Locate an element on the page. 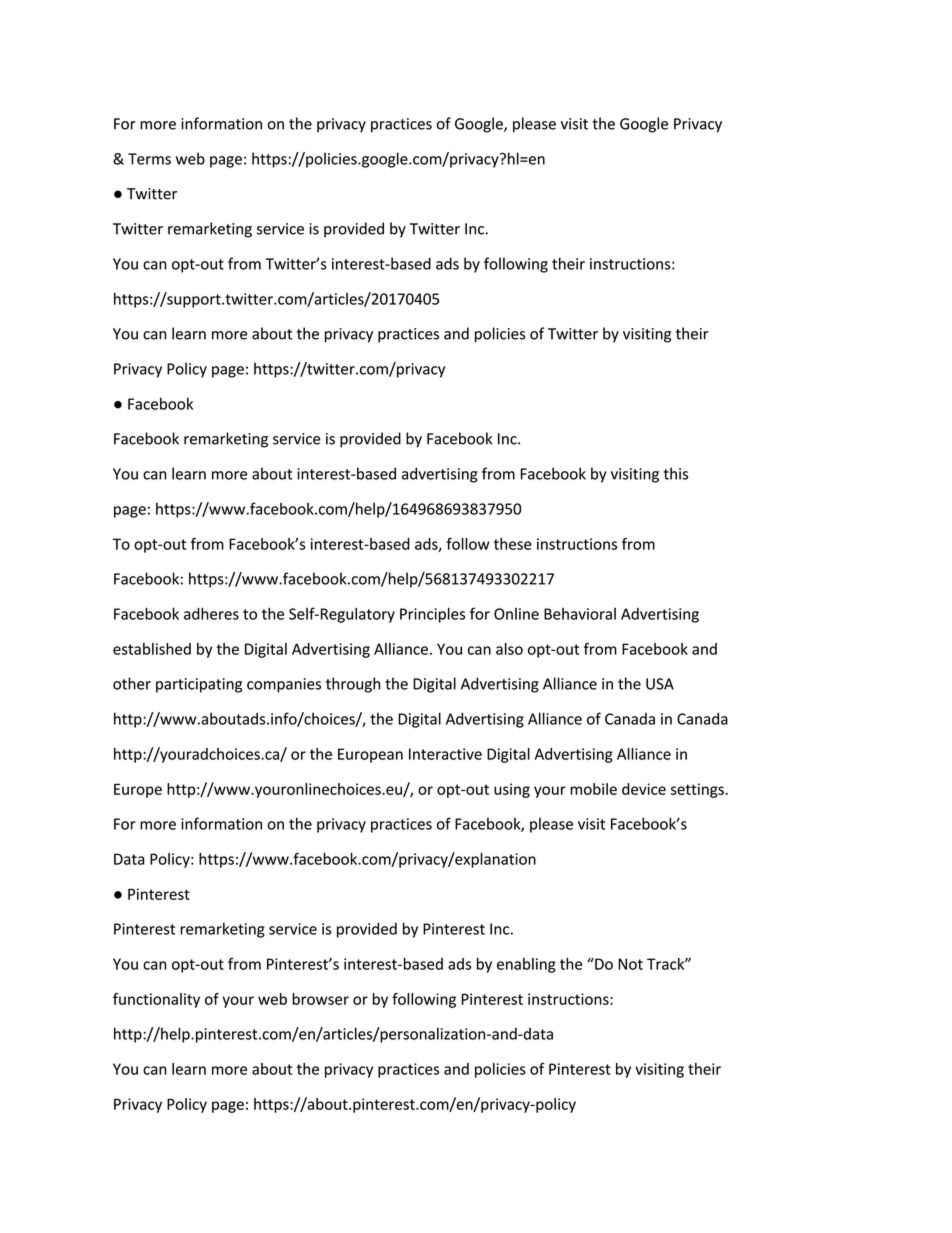  Terms is located at coordinates (149, 159).
